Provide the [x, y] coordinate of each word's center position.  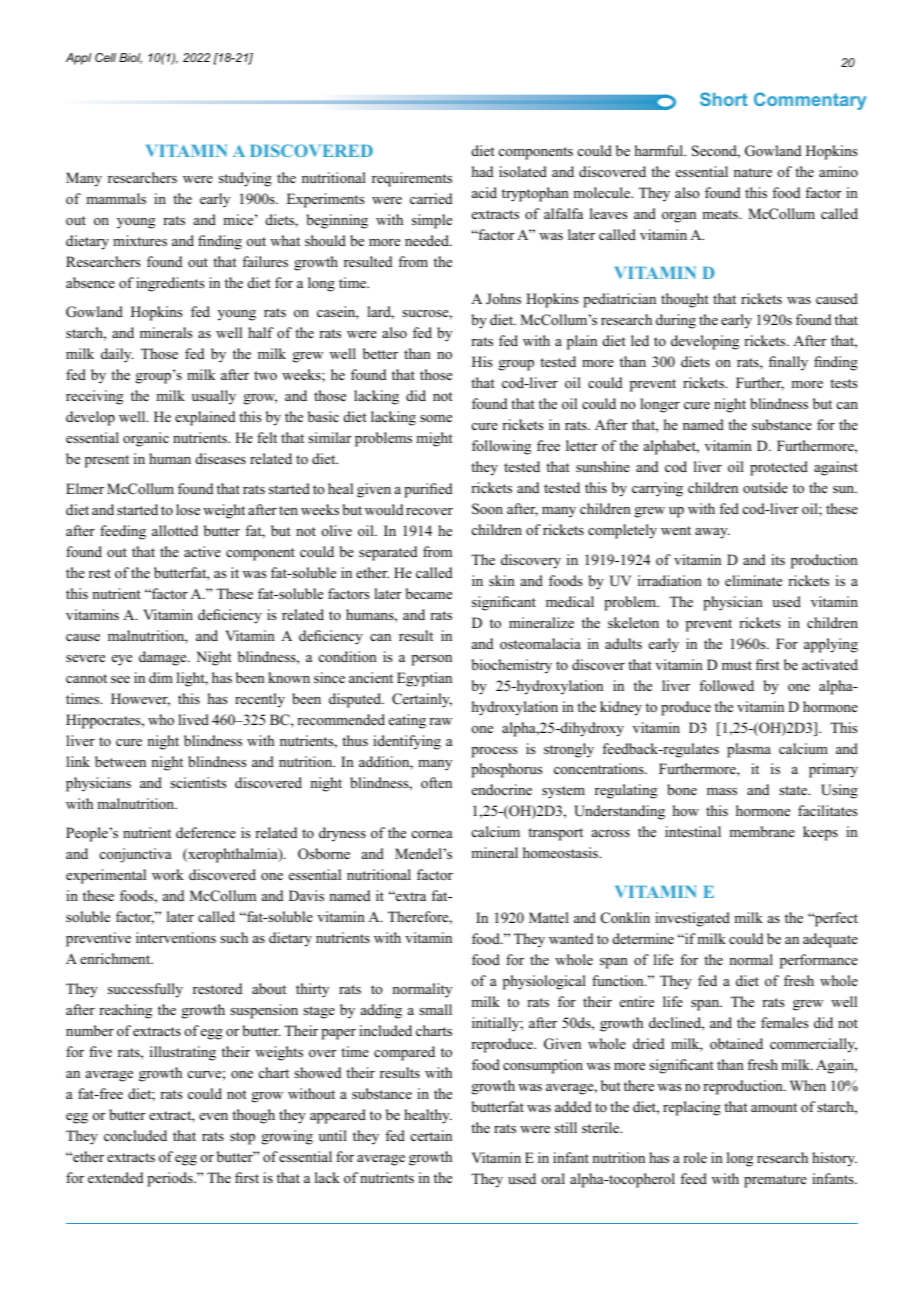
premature [775, 1181]
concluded [135, 1135]
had [482, 171]
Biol [130, 58]
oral [553, 1178]
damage [164, 658]
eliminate [753, 580]
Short [724, 99]
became [429, 593]
